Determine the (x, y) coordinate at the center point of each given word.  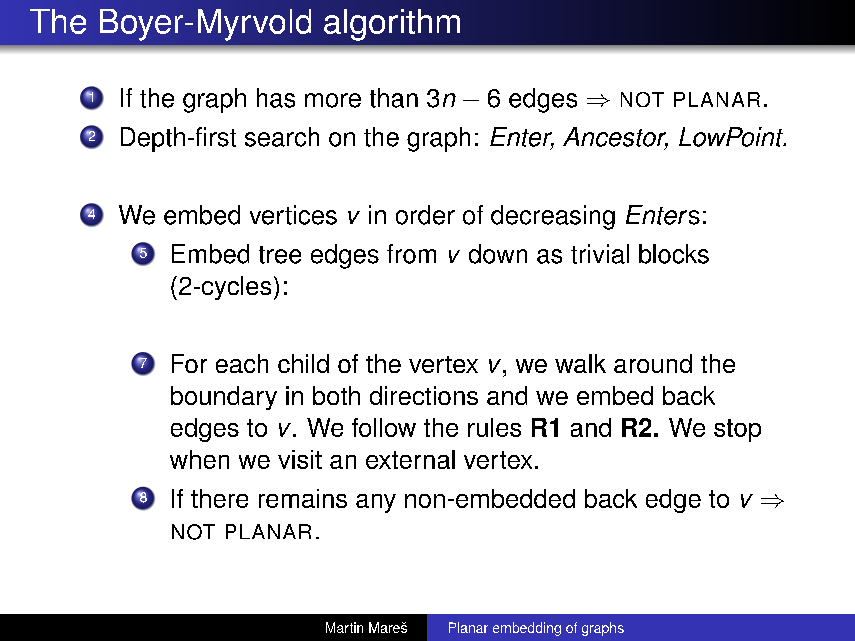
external (410, 459)
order (425, 215)
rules (494, 427)
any (376, 503)
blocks (674, 254)
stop (737, 430)
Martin (344, 627)
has (276, 98)
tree (280, 255)
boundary (224, 398)
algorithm (392, 25)
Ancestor (615, 138)
